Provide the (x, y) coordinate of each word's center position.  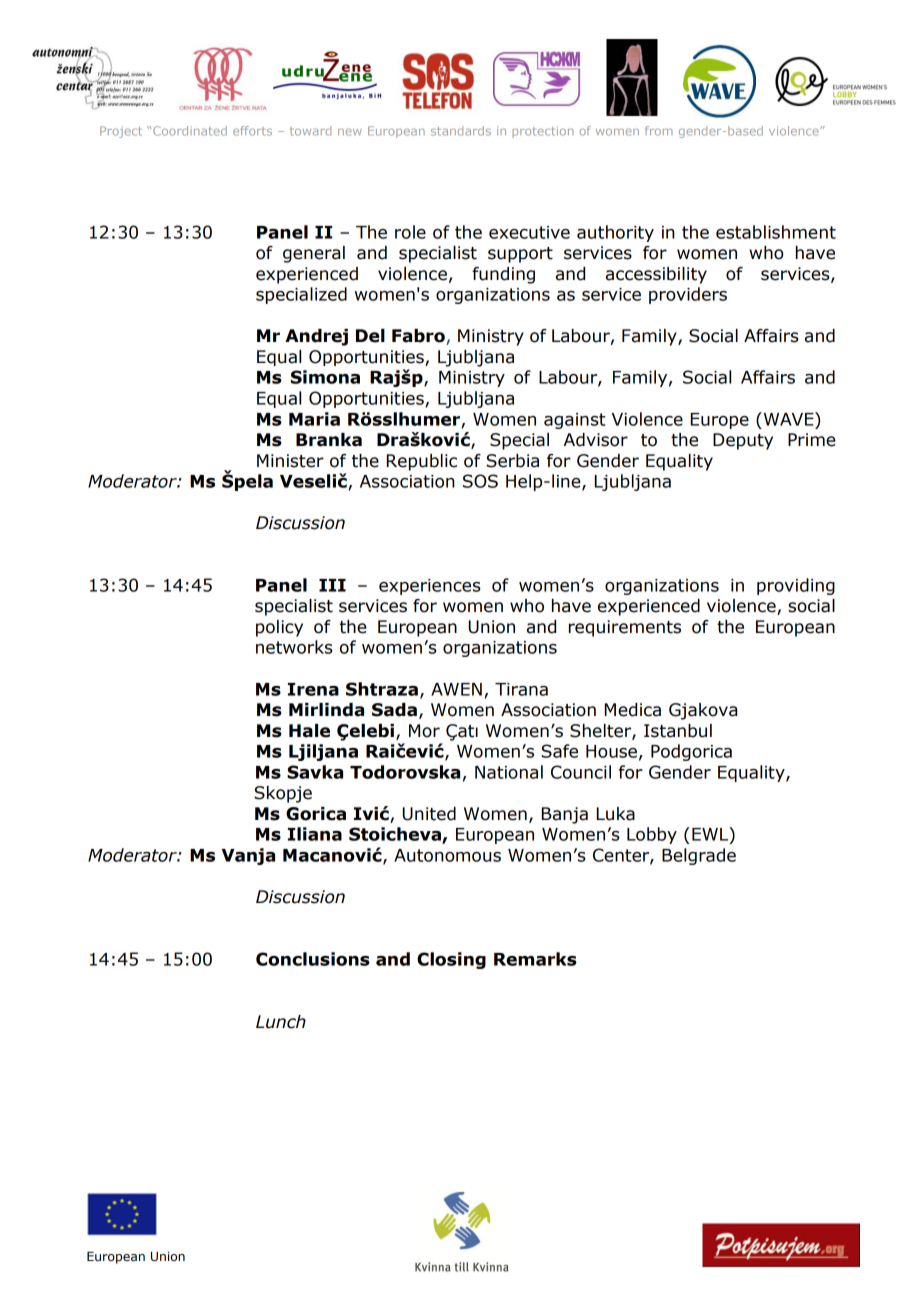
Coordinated (190, 131)
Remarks (535, 959)
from (659, 131)
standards (461, 131)
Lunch (281, 1022)
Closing (451, 960)
